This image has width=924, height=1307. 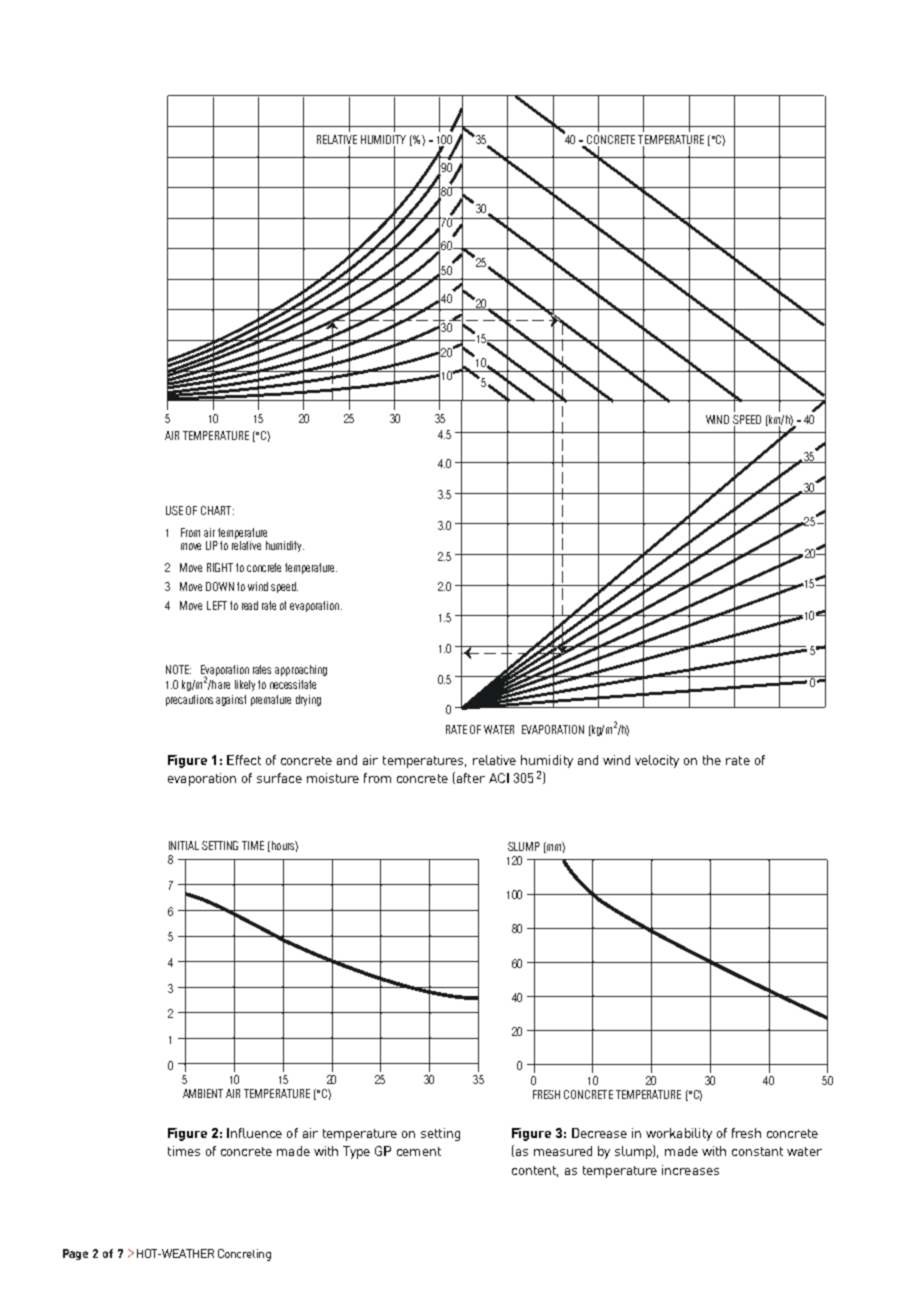 What do you see at coordinates (690, 1170) in the image?
I see `increases` at bounding box center [690, 1170].
